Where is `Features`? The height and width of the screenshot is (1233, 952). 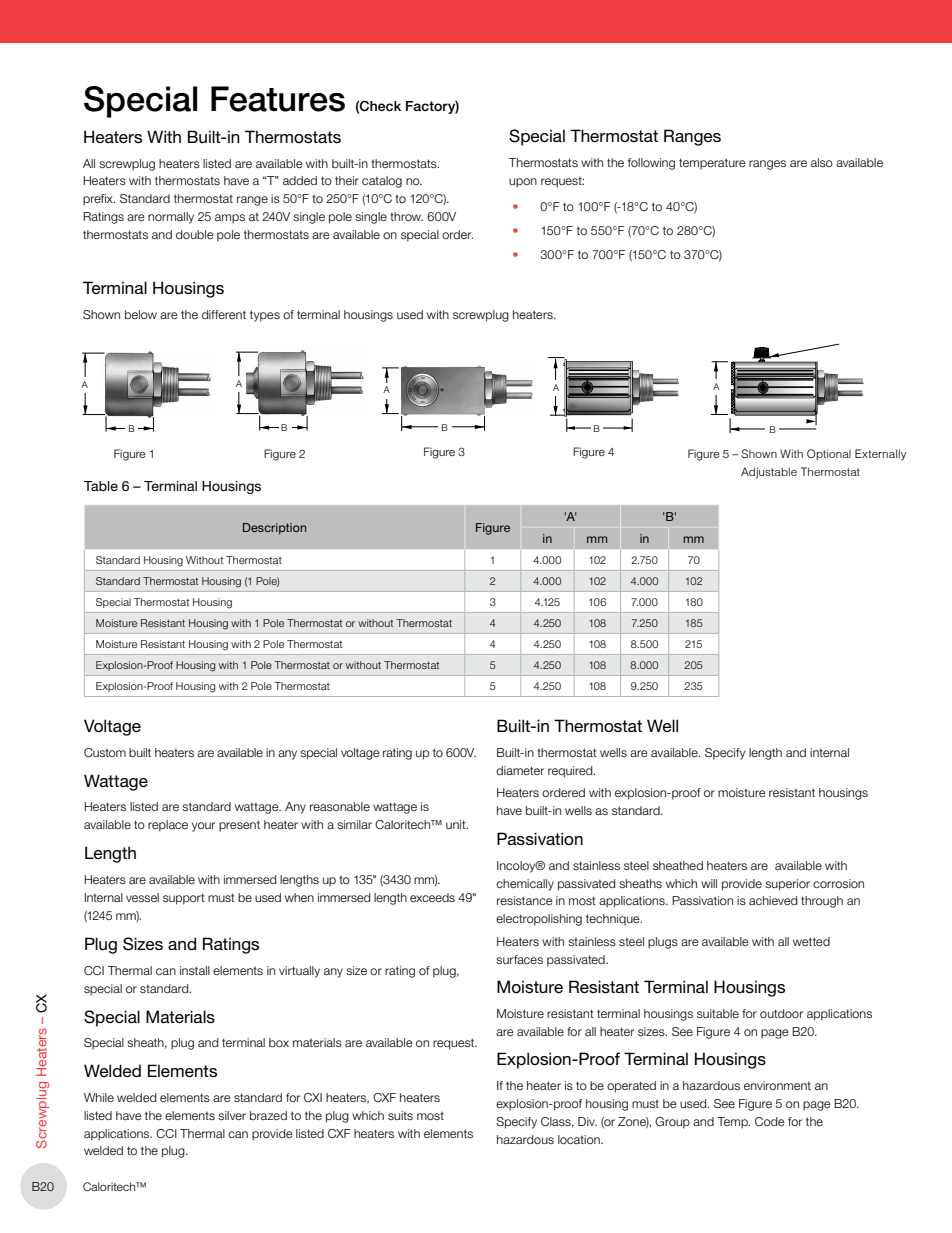 Features is located at coordinates (278, 99).
